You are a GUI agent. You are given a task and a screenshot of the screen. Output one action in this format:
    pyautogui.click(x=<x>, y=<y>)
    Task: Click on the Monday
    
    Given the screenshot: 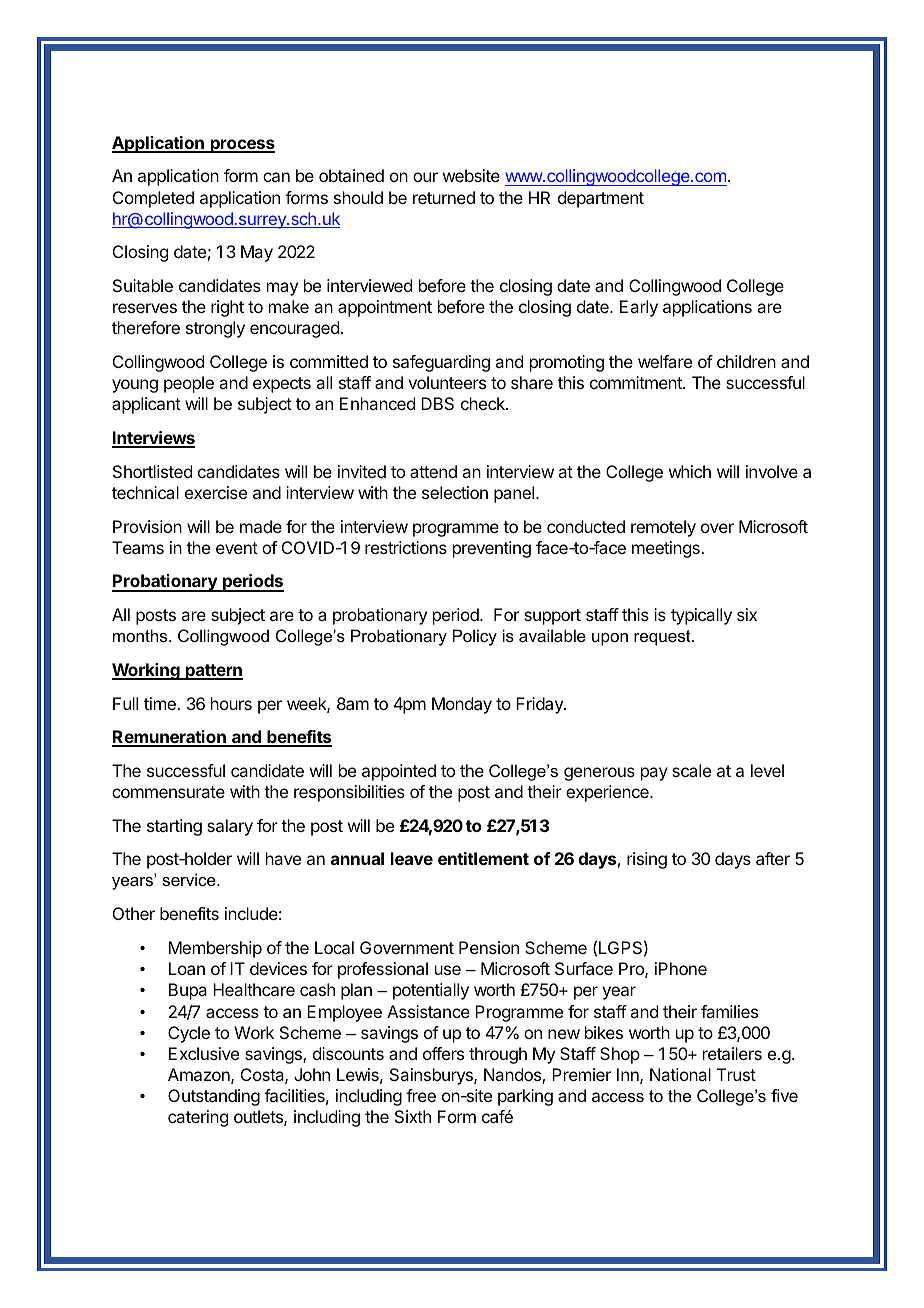 What is the action you would take?
    pyautogui.click(x=462, y=705)
